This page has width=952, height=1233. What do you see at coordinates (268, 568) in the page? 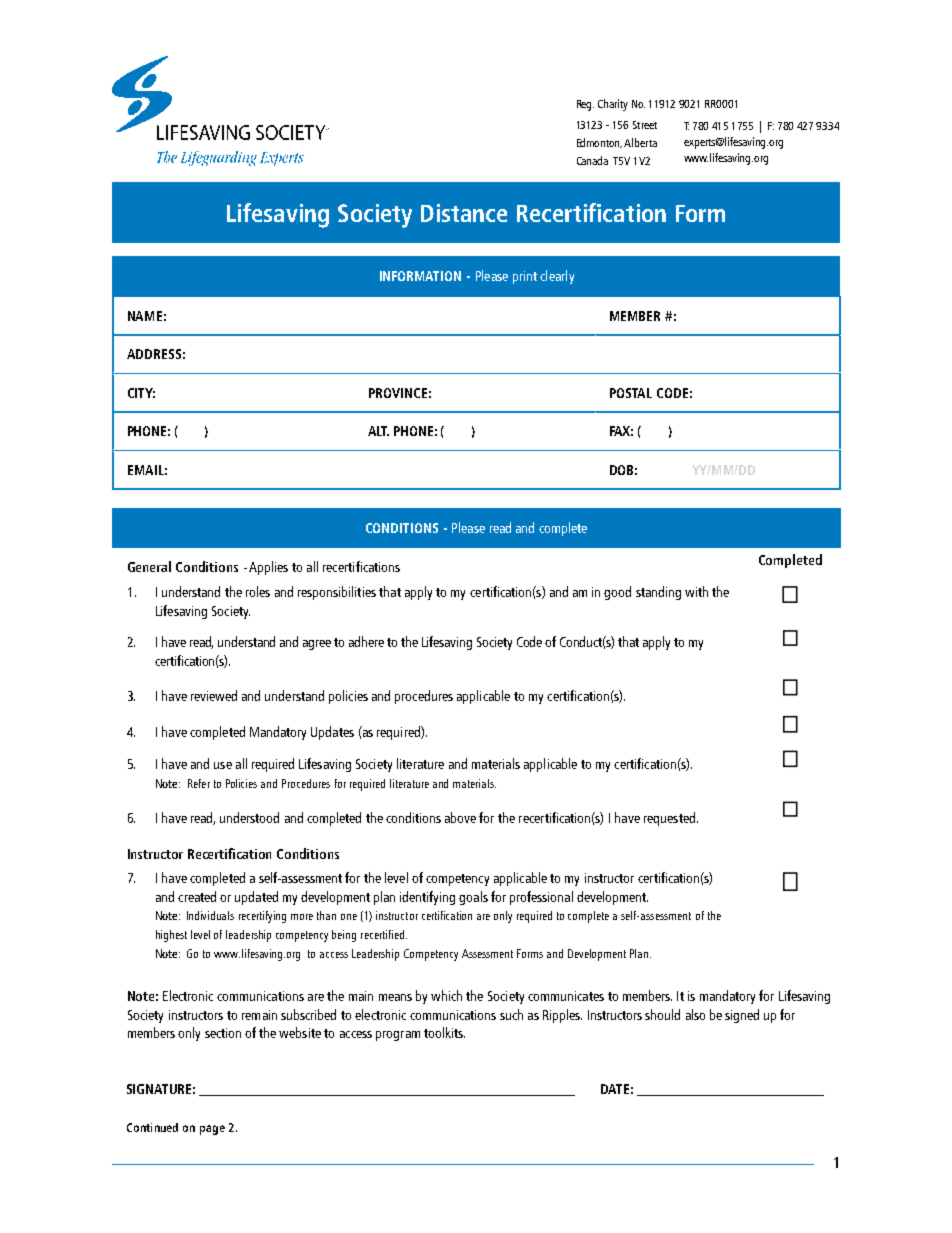
I see `Applies` at bounding box center [268, 568].
